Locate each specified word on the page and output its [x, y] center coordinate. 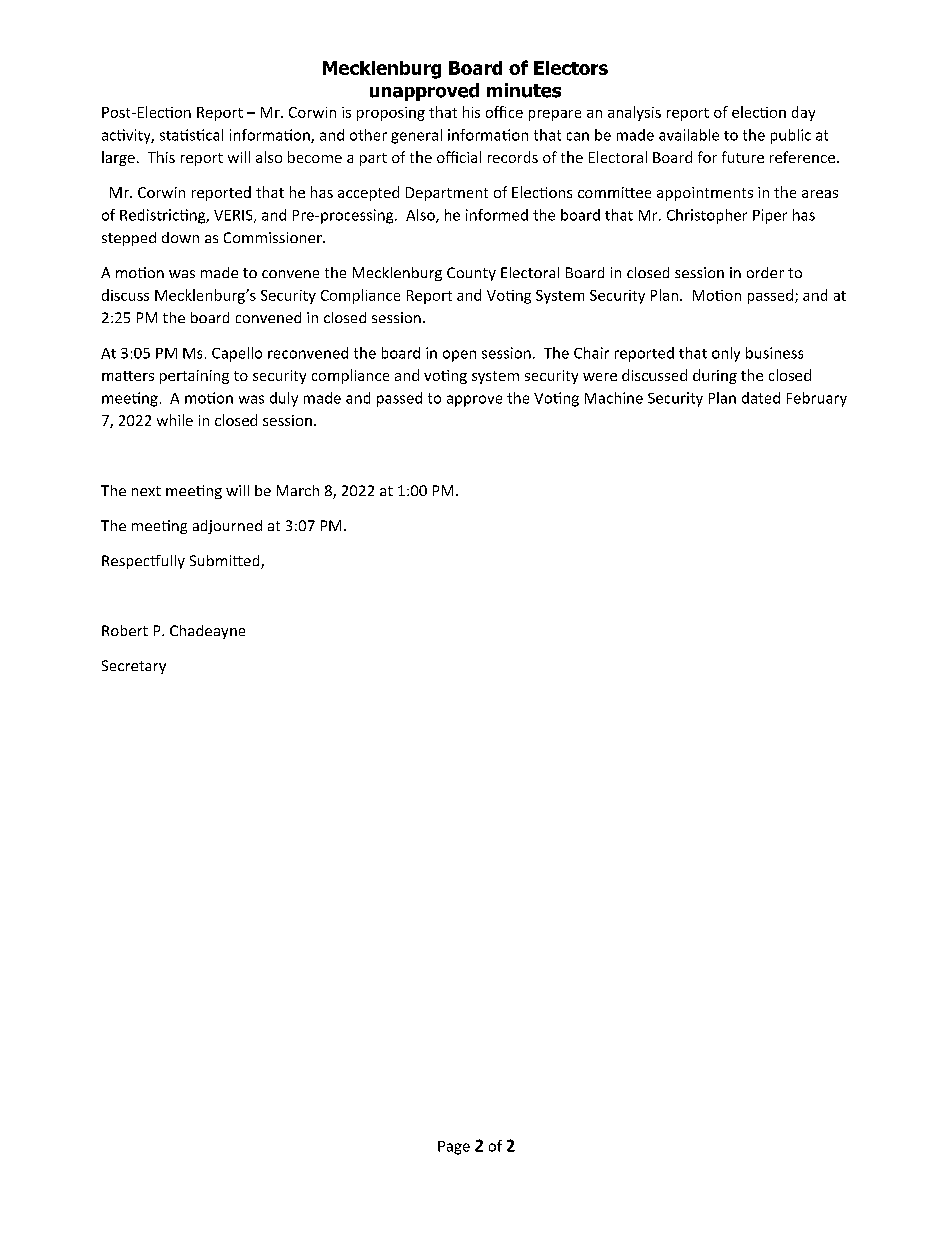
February [817, 399]
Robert [125, 630]
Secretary [134, 667]
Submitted [226, 562]
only [726, 354]
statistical [191, 135]
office [504, 112]
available [689, 135]
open [459, 356]
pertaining [194, 377]
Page [454, 1148]
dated [761, 398]
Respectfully [143, 562]
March [298, 490]
